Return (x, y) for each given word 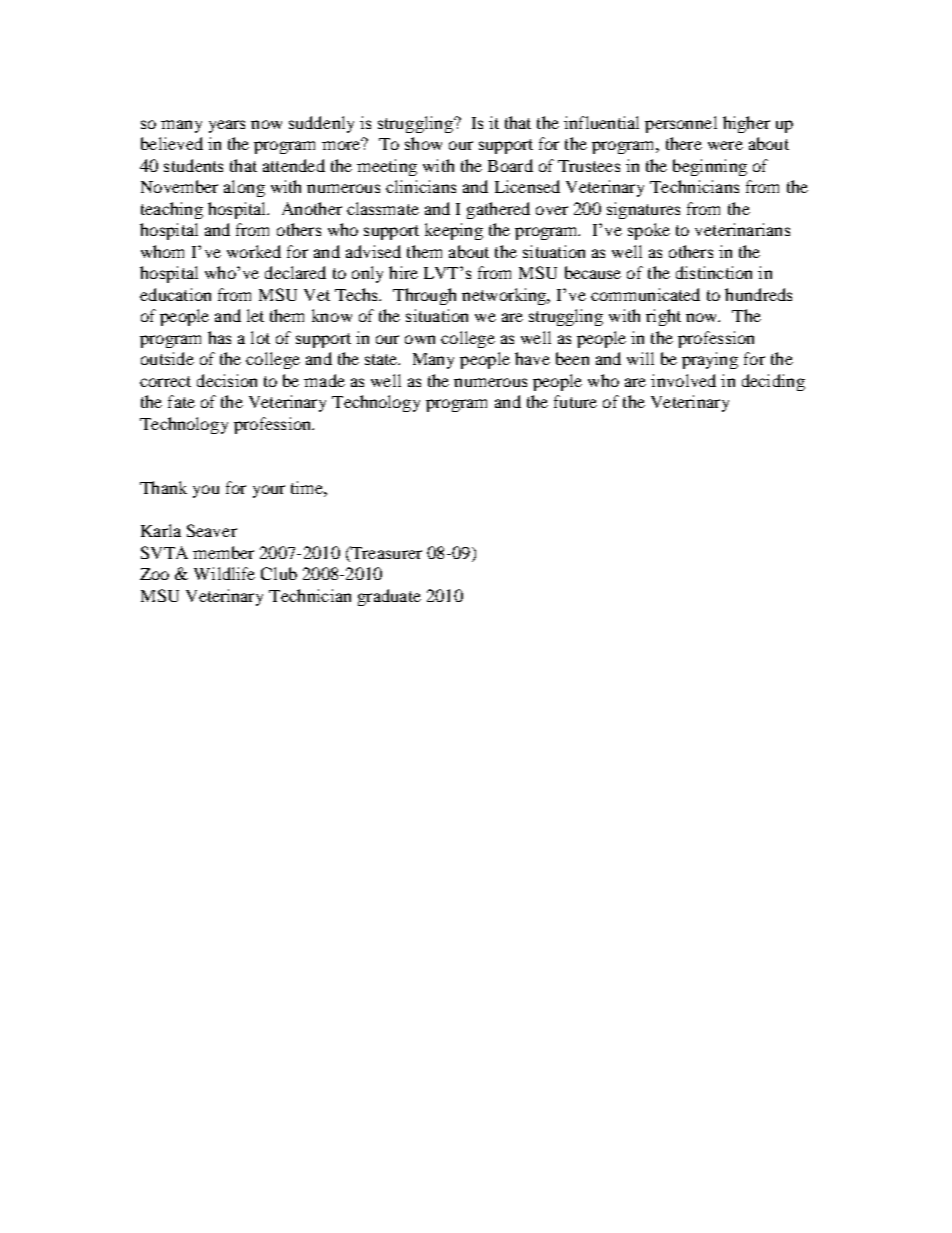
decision (227, 380)
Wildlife (224, 573)
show (423, 143)
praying (710, 360)
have (532, 358)
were (725, 145)
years (227, 126)
